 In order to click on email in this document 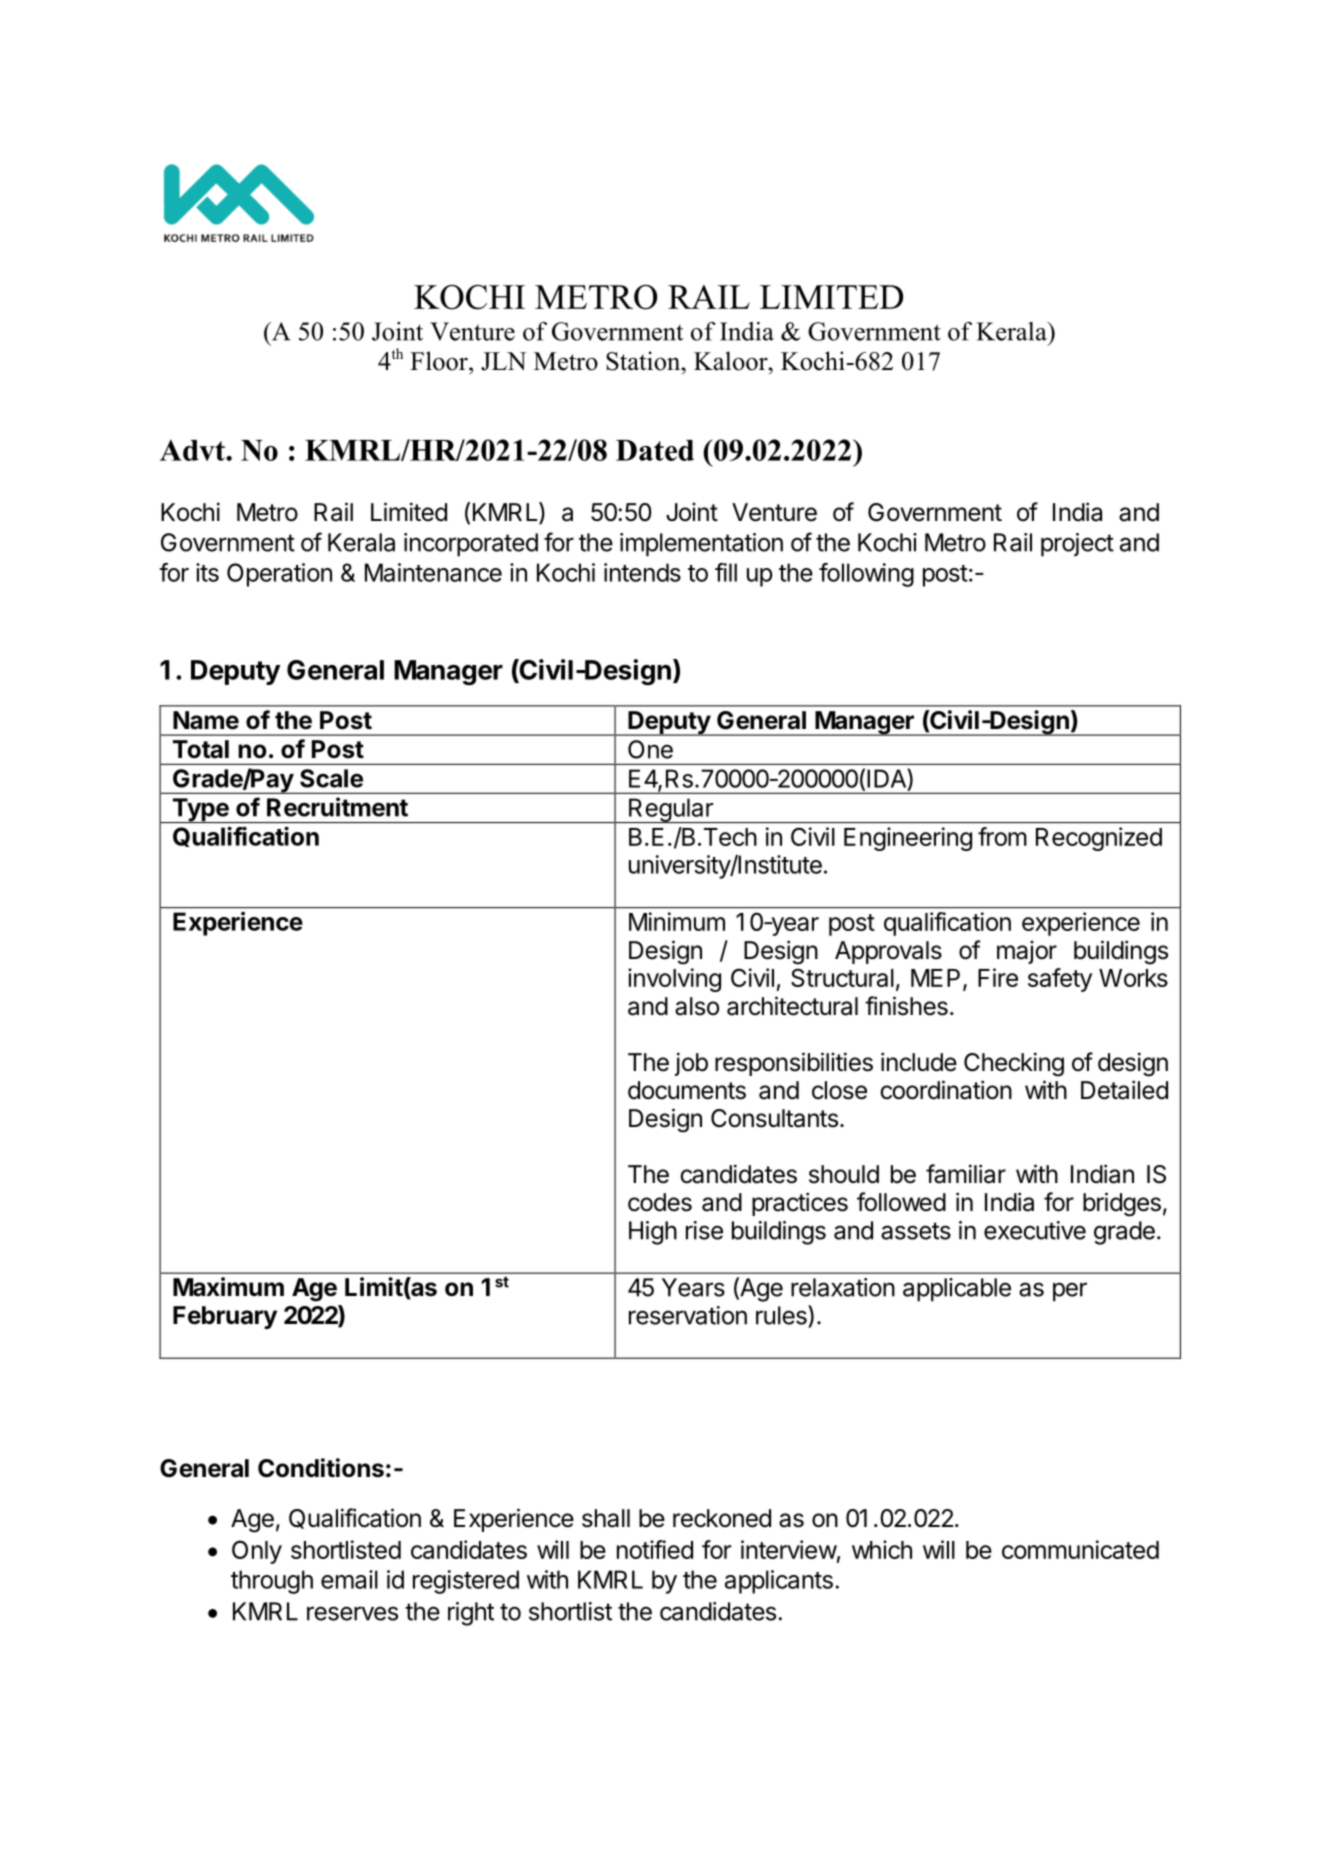, I will do `click(349, 1579)`.
